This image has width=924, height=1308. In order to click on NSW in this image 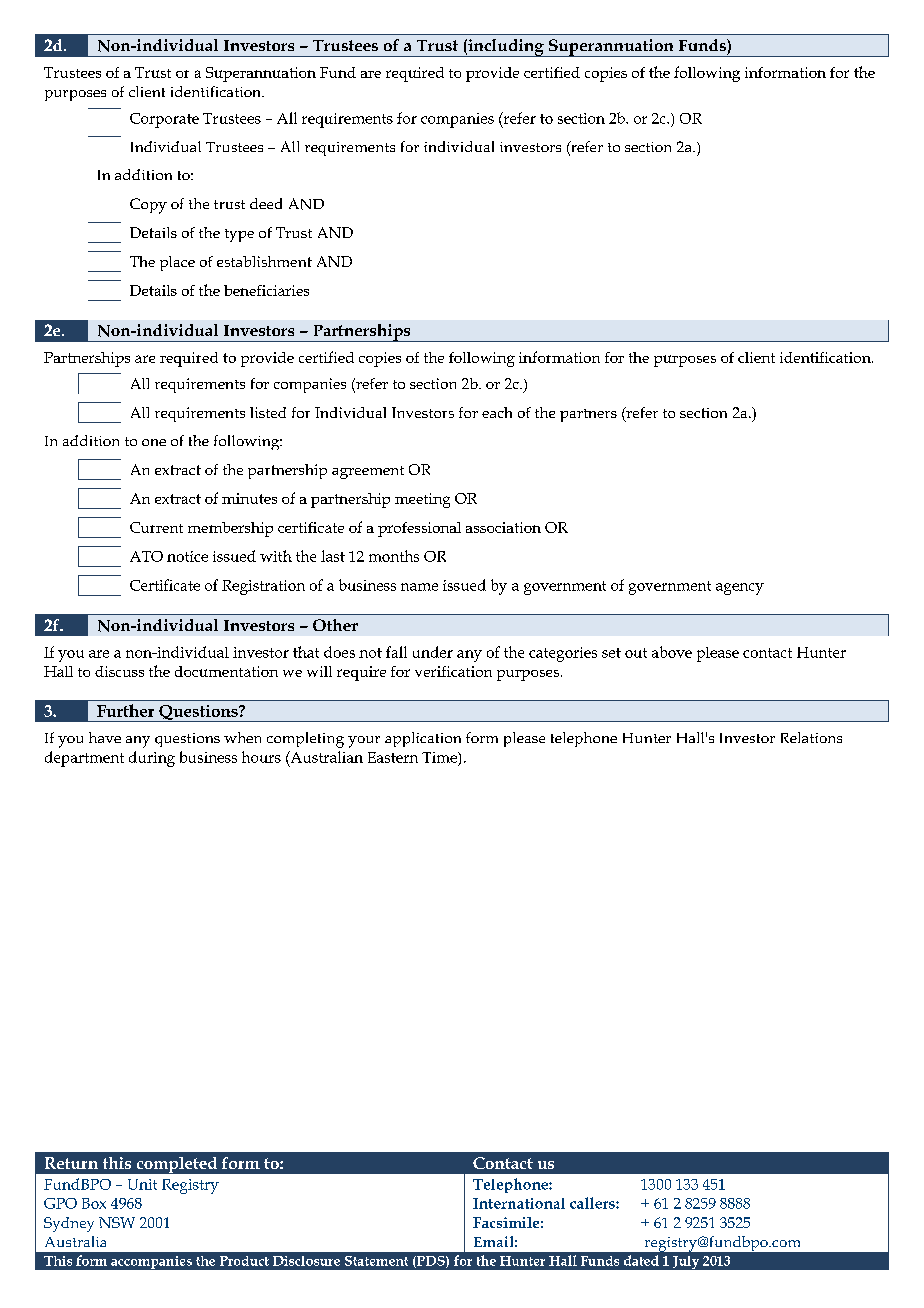, I will do `click(117, 1222)`.
